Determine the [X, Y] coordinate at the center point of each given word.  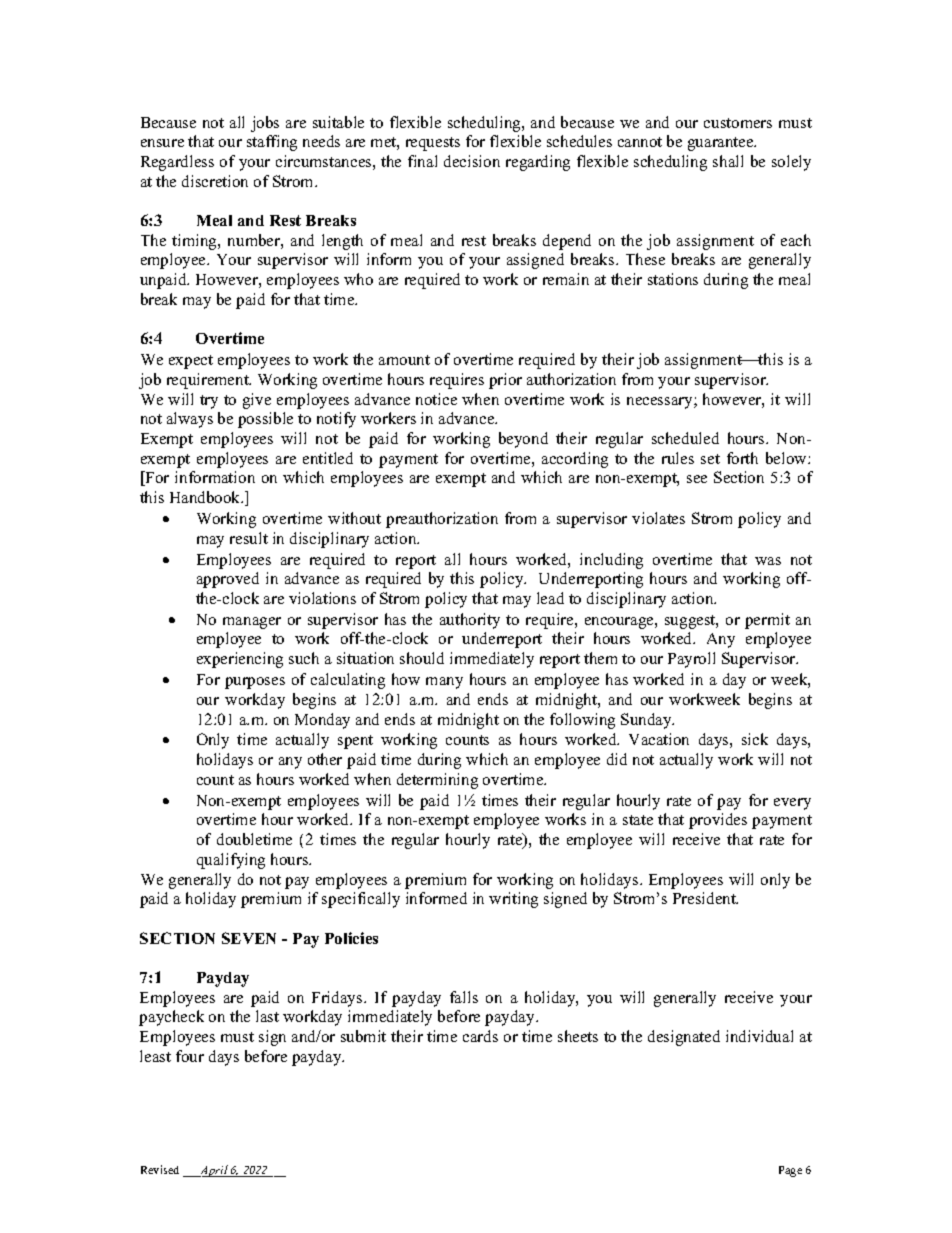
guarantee [722, 144]
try [209, 402]
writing [513, 900]
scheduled [685, 438]
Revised [160, 1169]
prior [505, 381]
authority [470, 621]
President [705, 898]
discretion [215, 181]
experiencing [240, 660]
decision [472, 161]
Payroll [691, 660]
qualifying [231, 861]
